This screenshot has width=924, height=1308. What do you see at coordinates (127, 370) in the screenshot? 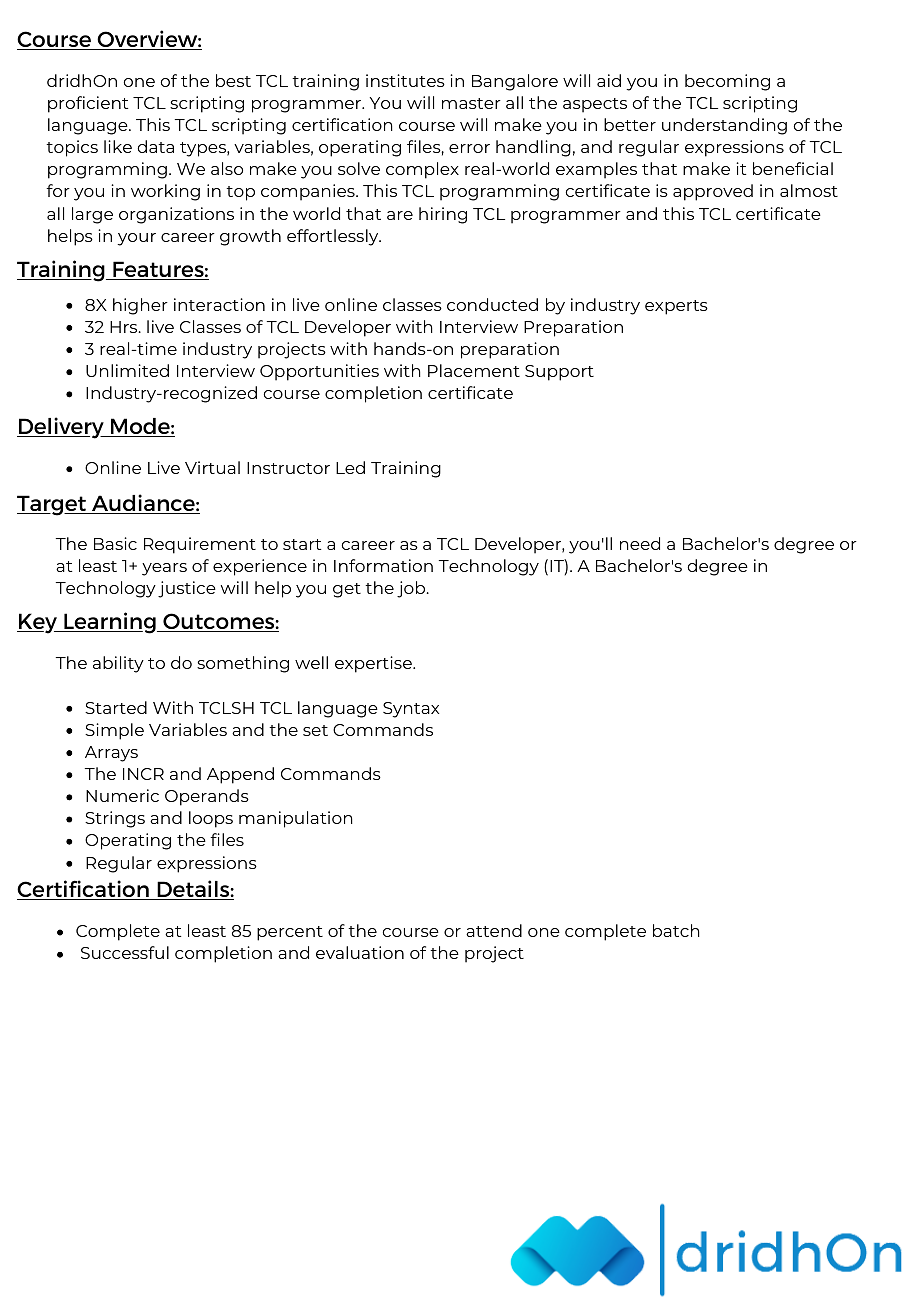
I see `Unlimited` at bounding box center [127, 370].
